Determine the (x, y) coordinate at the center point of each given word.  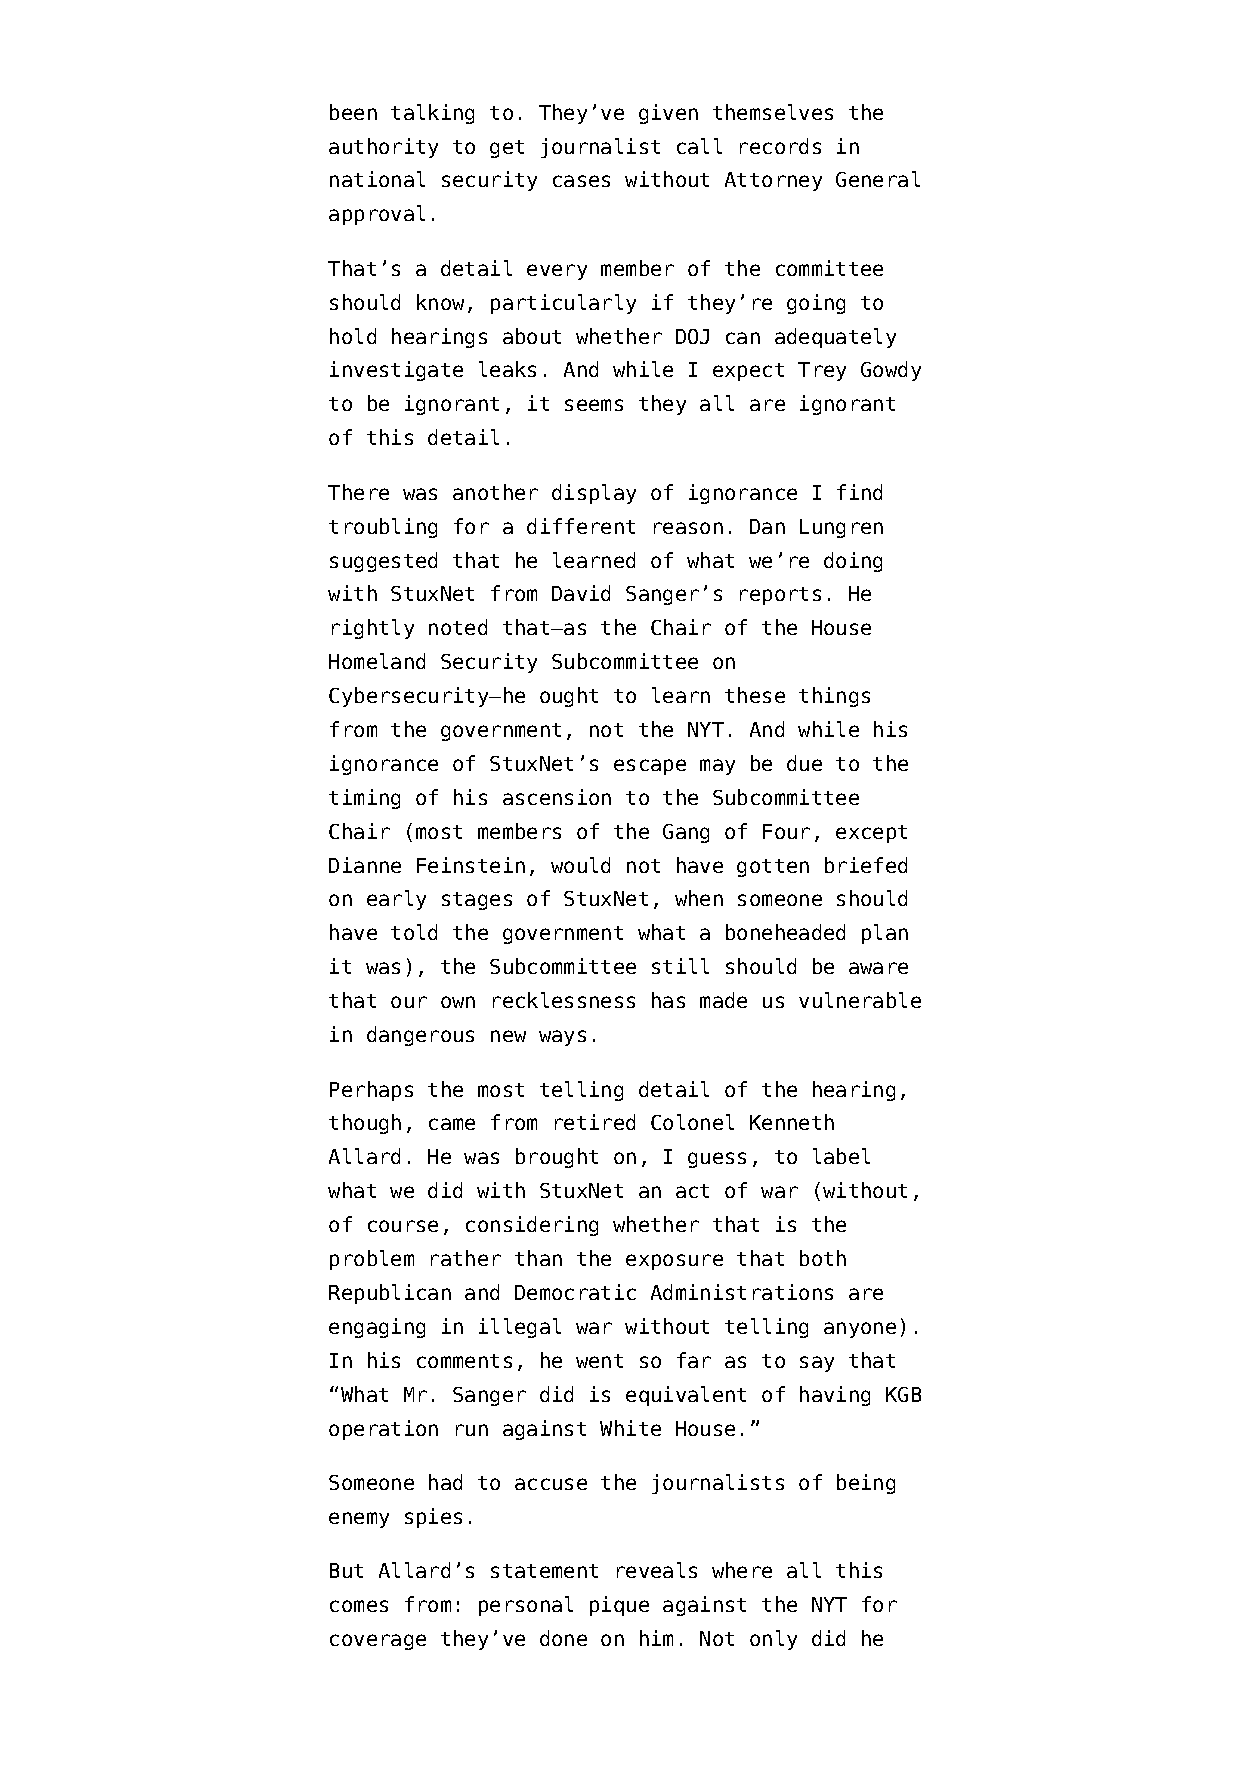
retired (595, 1122)
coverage (378, 1642)
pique (619, 1606)
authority (383, 148)
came (452, 1124)
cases (581, 181)
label (841, 1156)
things (834, 697)
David (581, 593)
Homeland (377, 661)
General (878, 179)
